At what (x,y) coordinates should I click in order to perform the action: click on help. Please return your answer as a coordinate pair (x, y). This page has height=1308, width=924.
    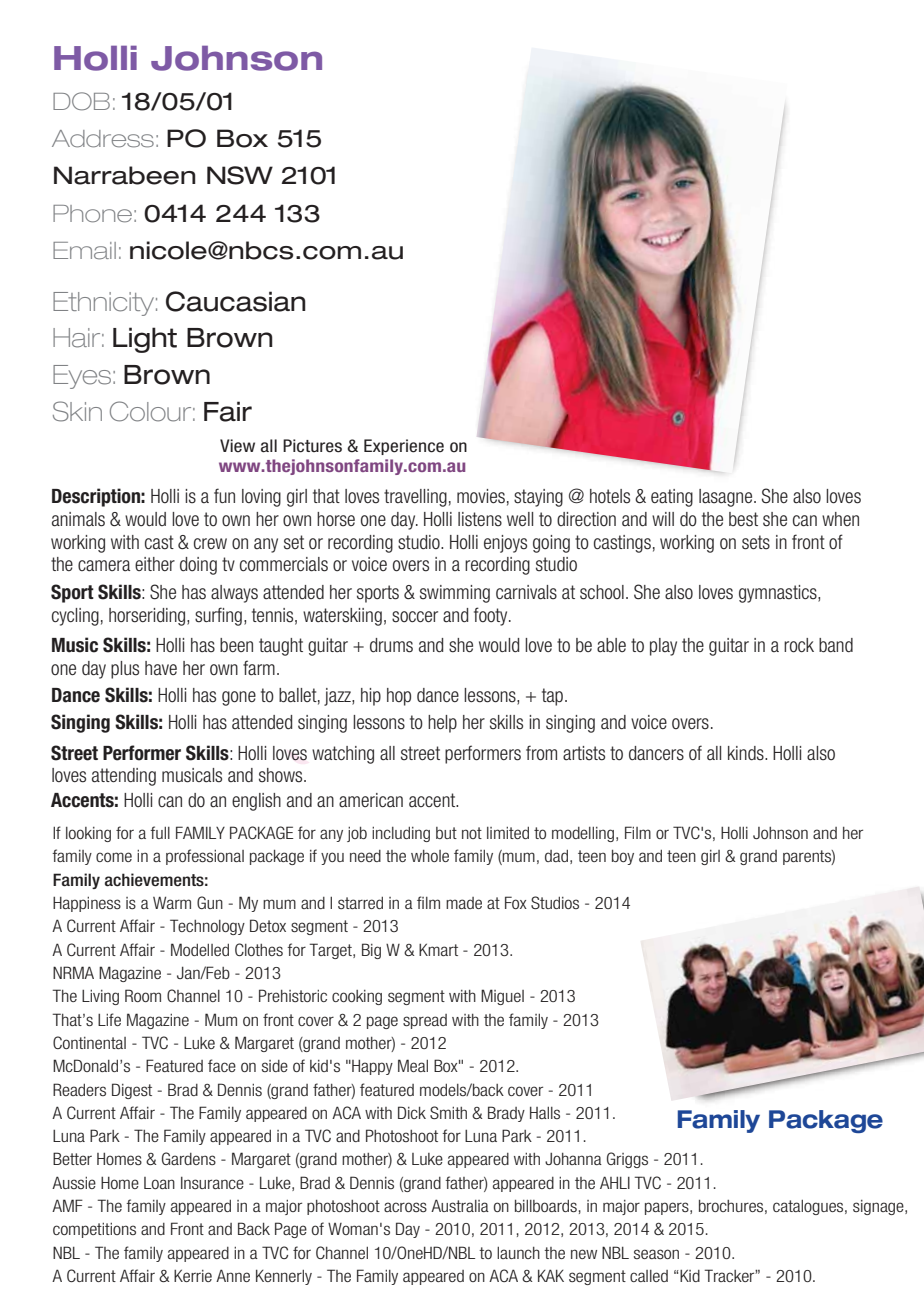
    Looking at the image, I should click on (442, 724).
